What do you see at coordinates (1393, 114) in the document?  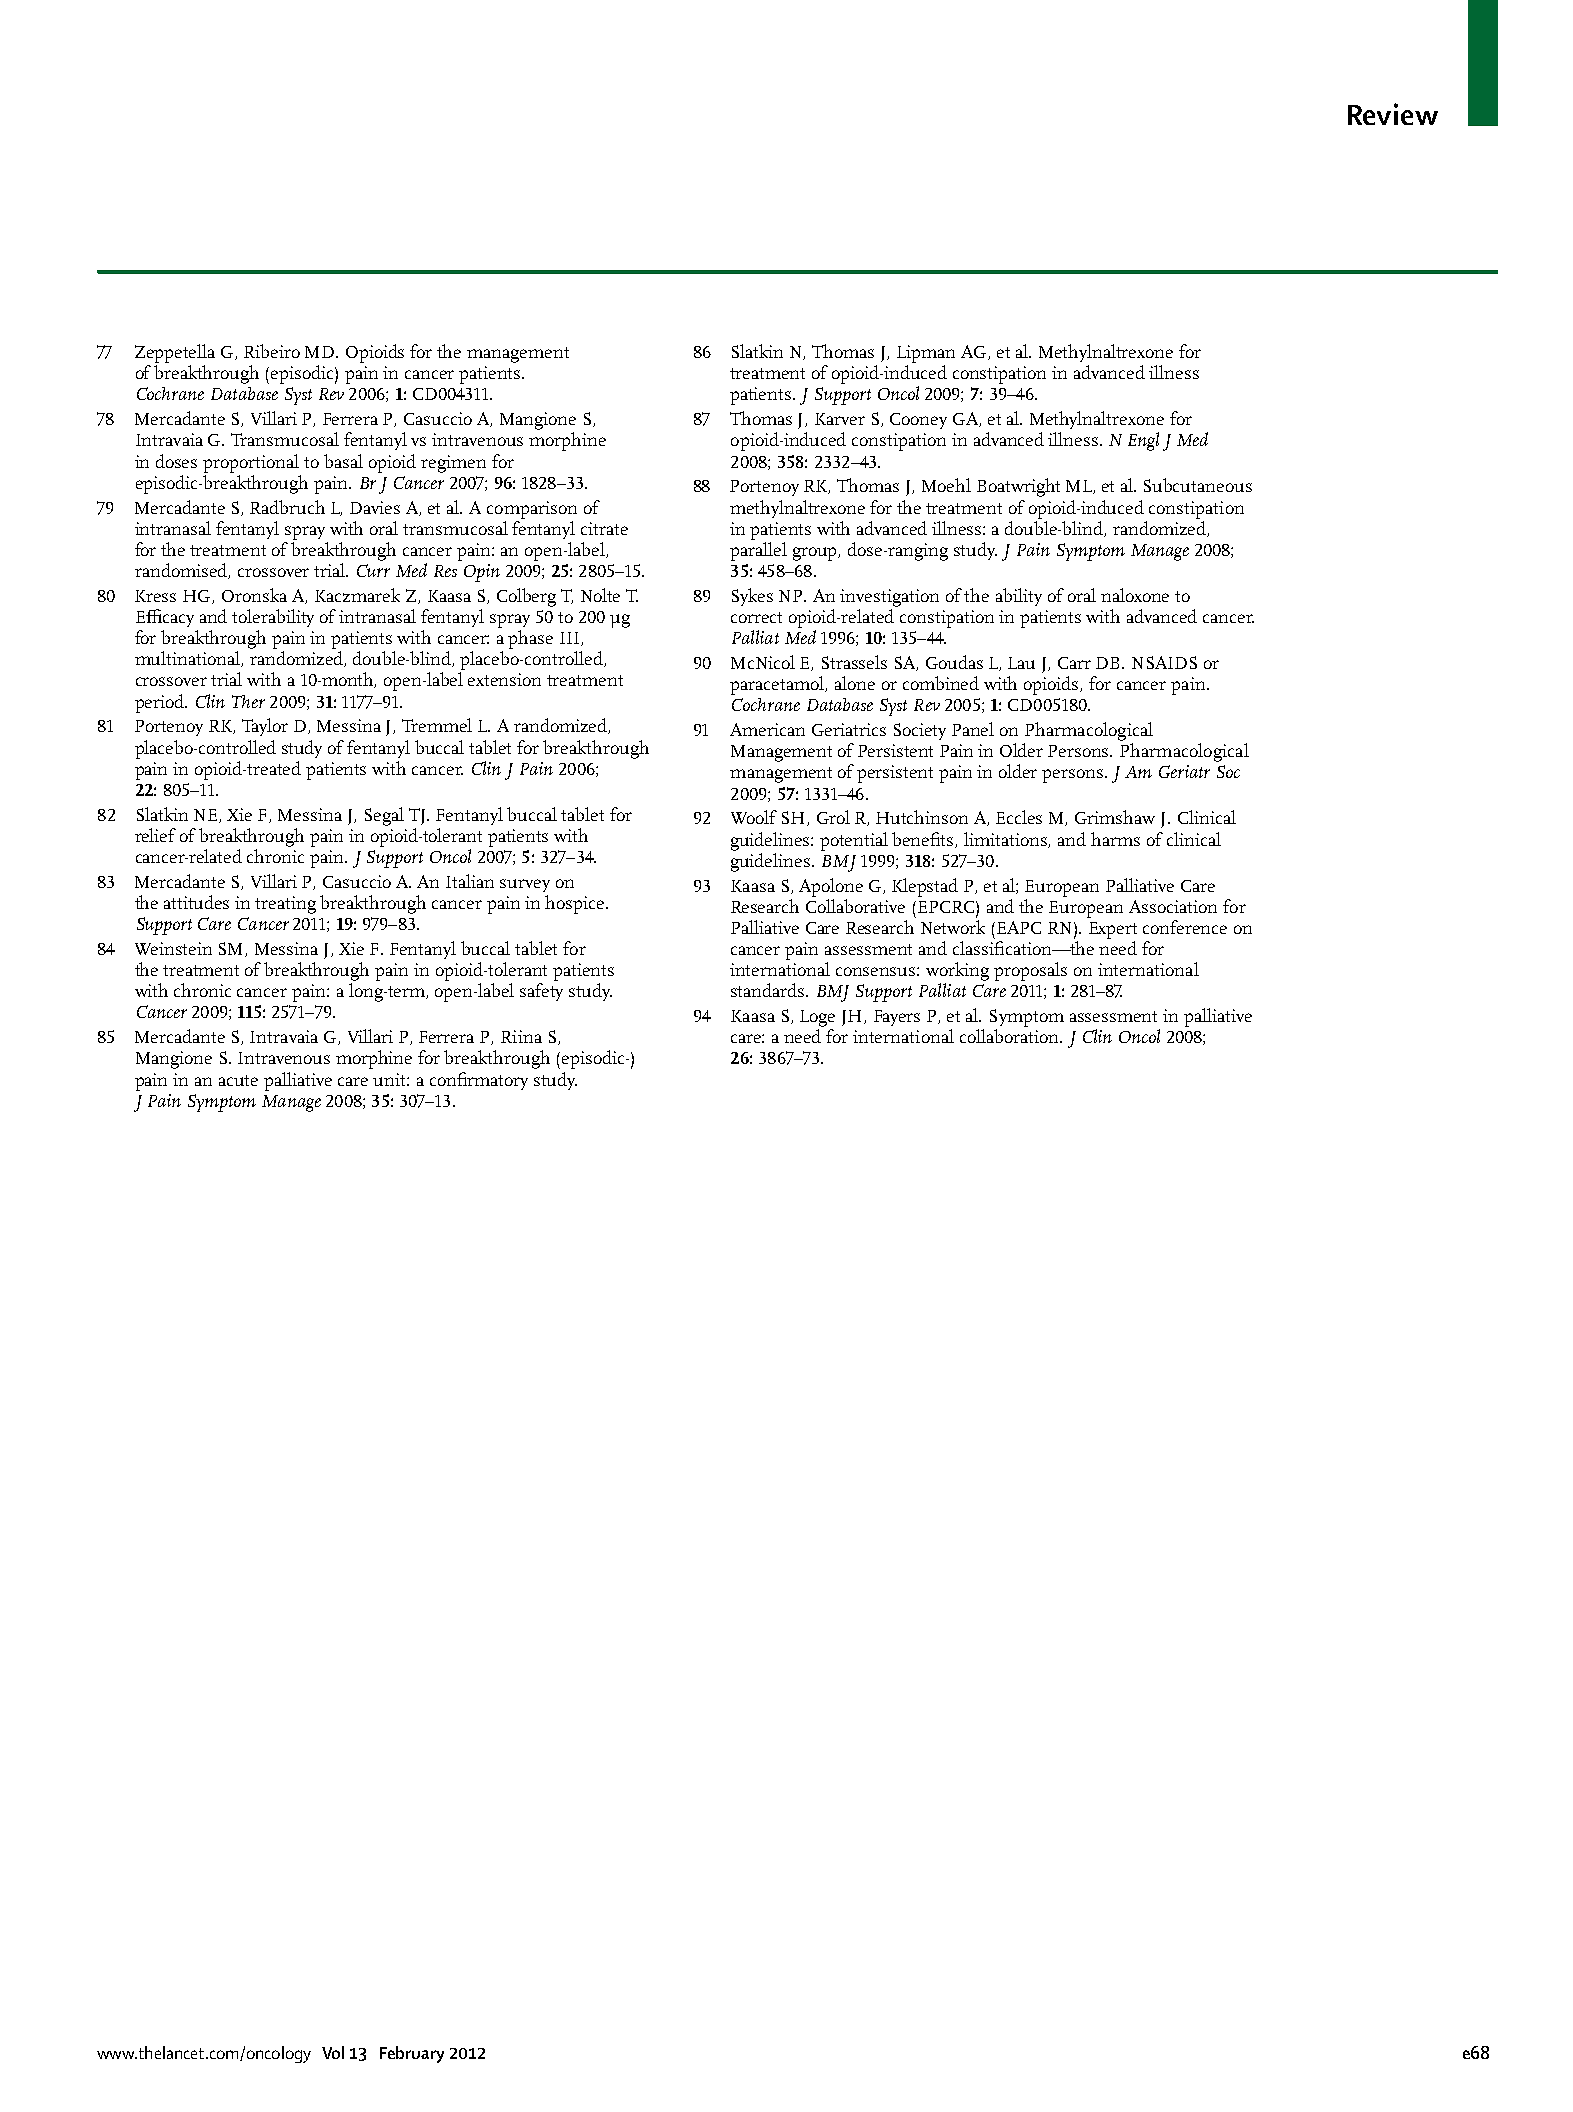 I see `Review` at bounding box center [1393, 114].
